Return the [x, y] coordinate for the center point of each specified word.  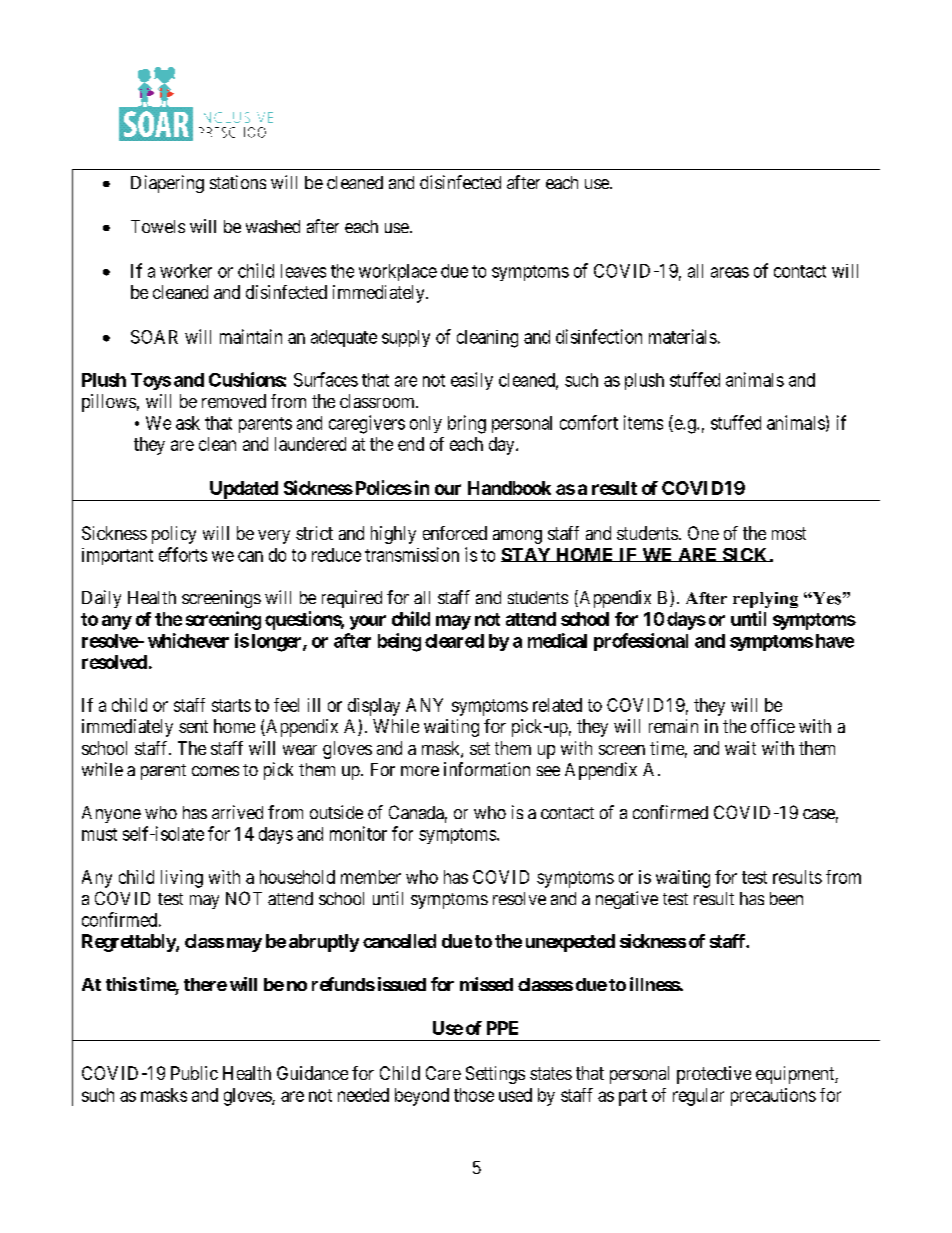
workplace [398, 272]
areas [730, 272]
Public [194, 1073]
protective [714, 1075]
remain [673, 726]
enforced [455, 533]
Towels [158, 226]
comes [215, 771]
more [420, 771]
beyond [422, 1097]
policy [174, 535]
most [789, 533]
